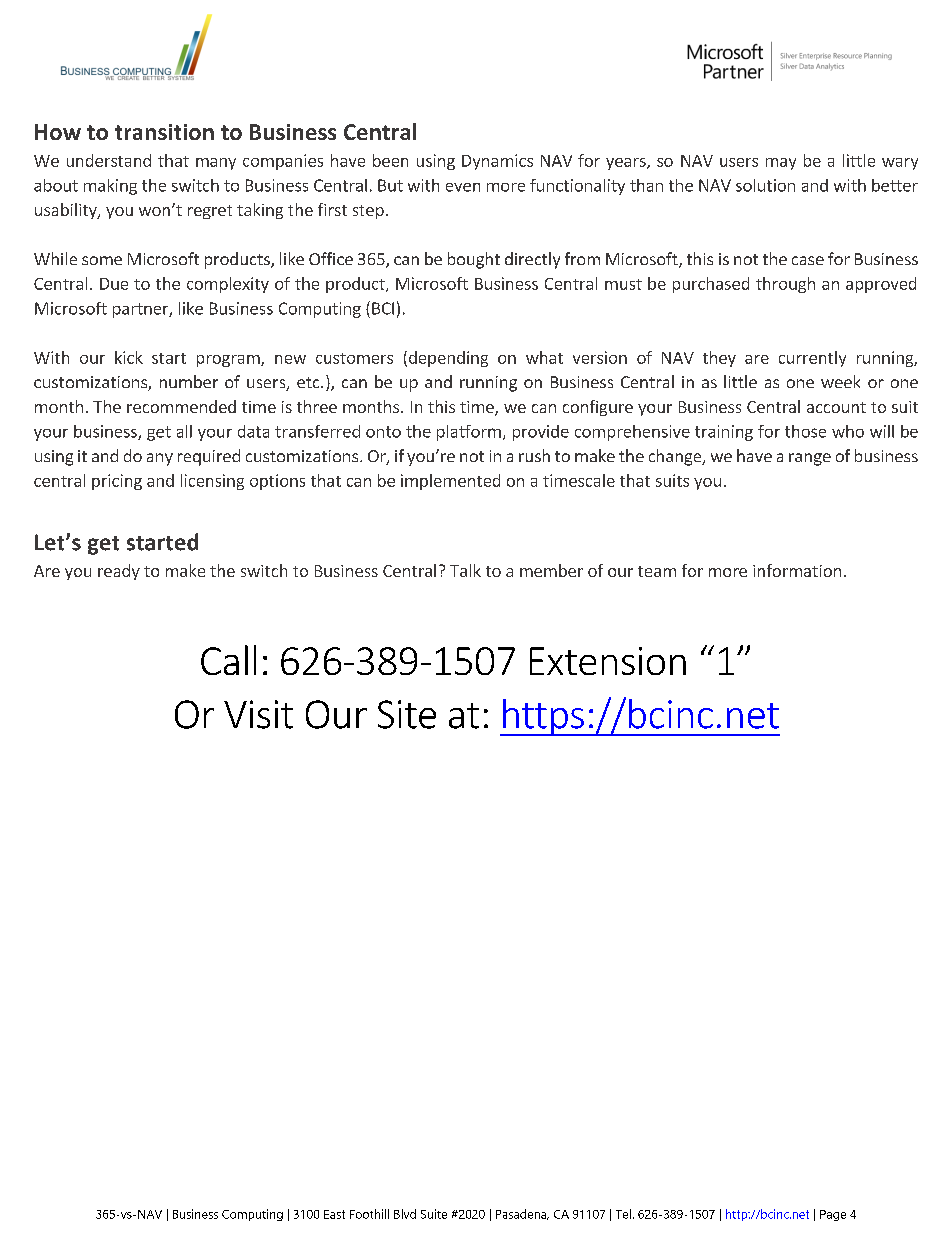 The image size is (952, 1233). I want to click on ready, so click(119, 572).
